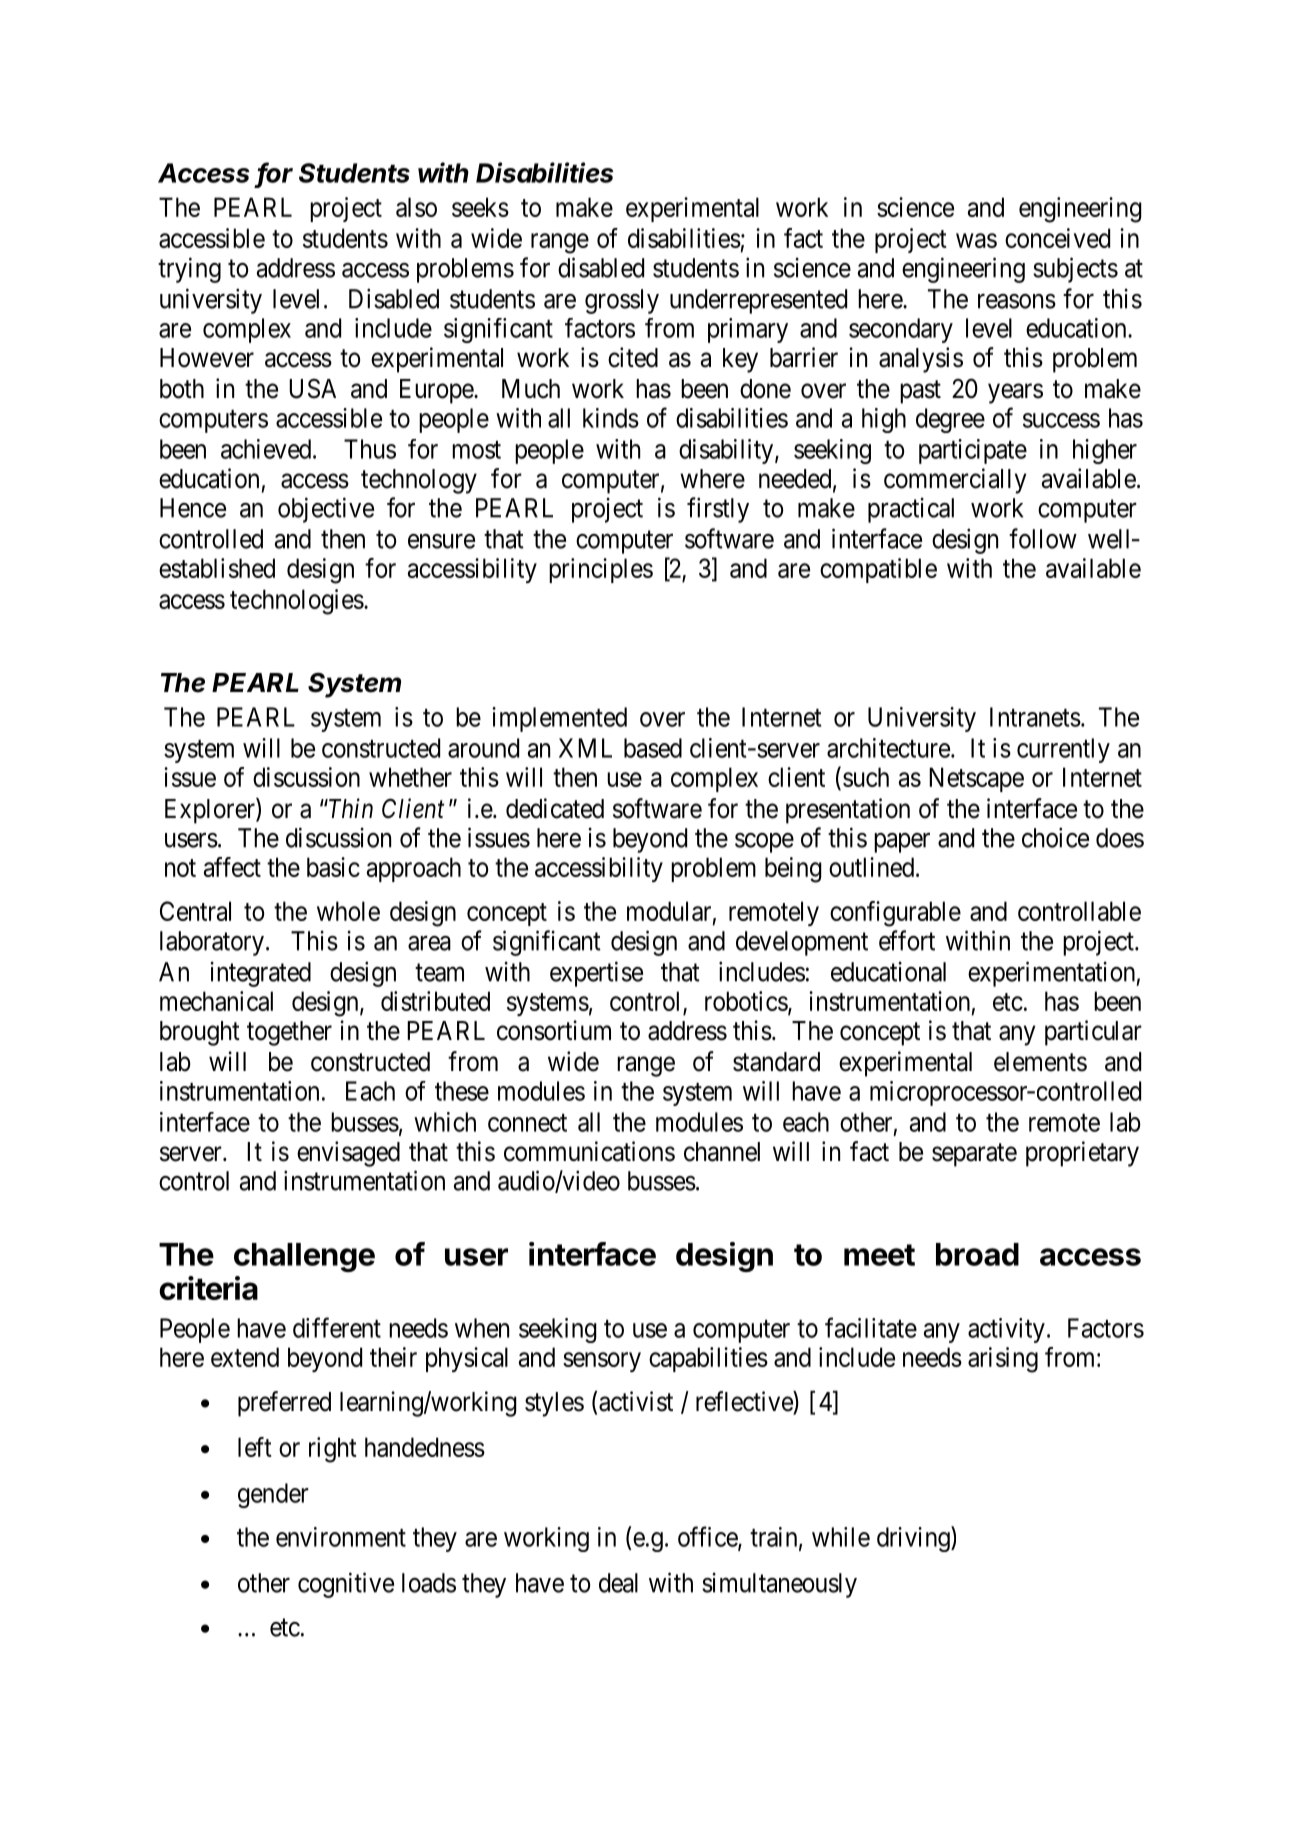 The height and width of the page is (1834, 1298). Describe the element at coordinates (722, 1152) in the page. I see `channel` at that location.
